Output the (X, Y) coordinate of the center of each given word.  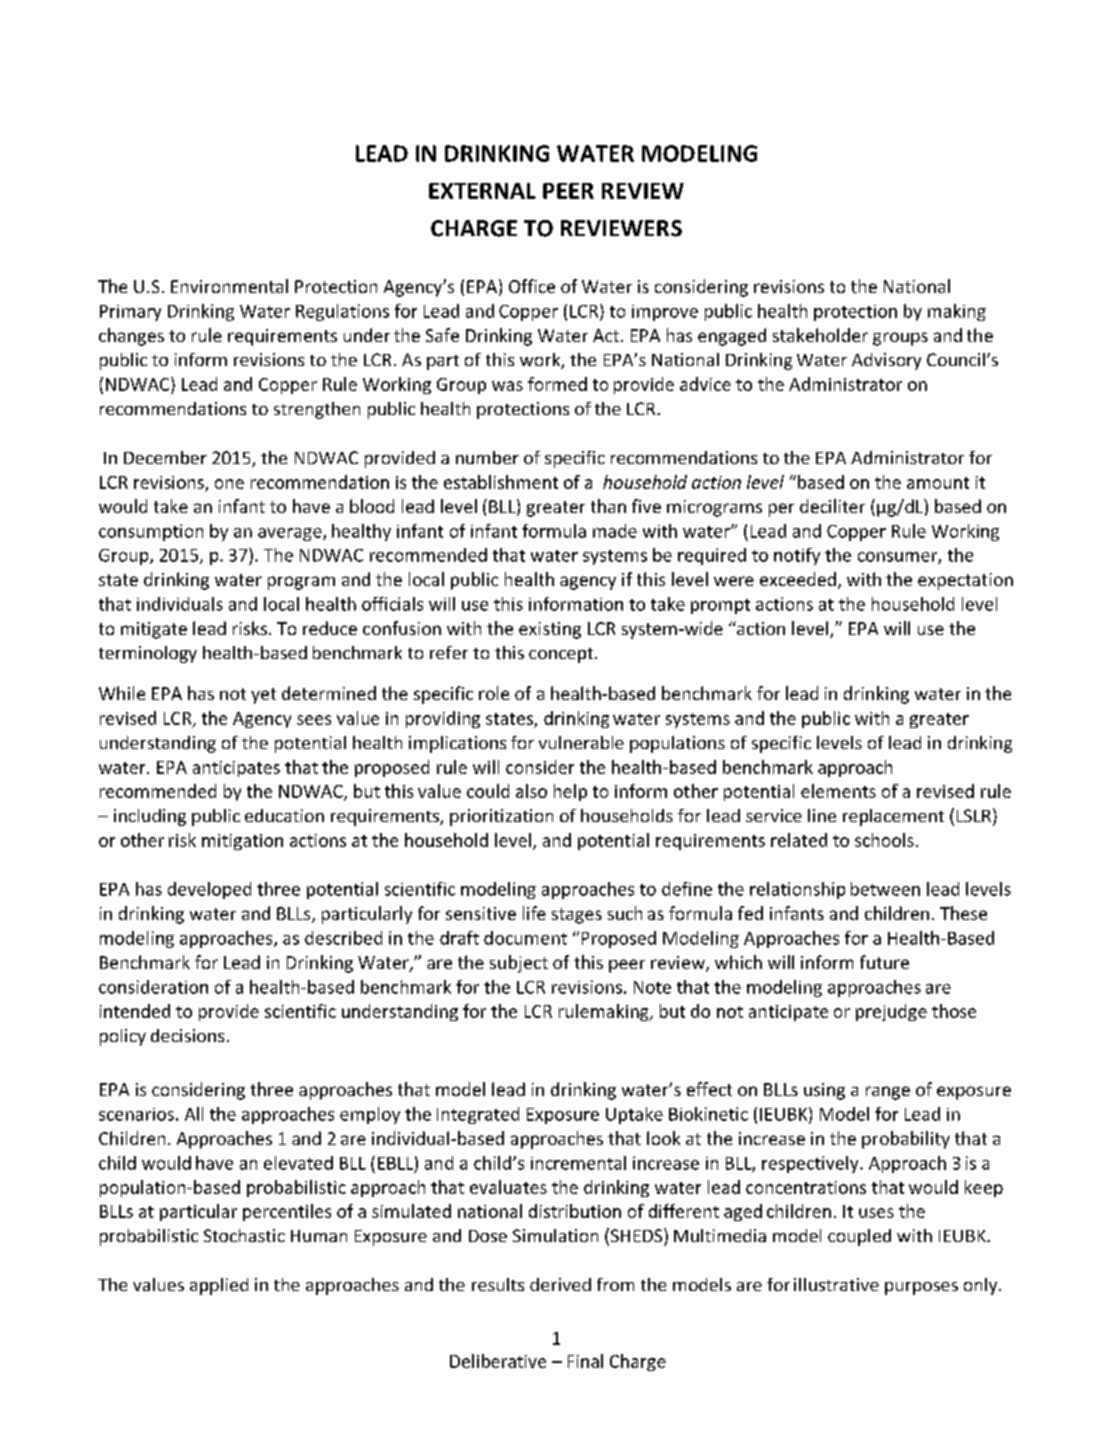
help (570, 792)
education (284, 815)
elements (838, 791)
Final (585, 1361)
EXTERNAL (482, 191)
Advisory (886, 361)
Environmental (229, 286)
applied (219, 1286)
